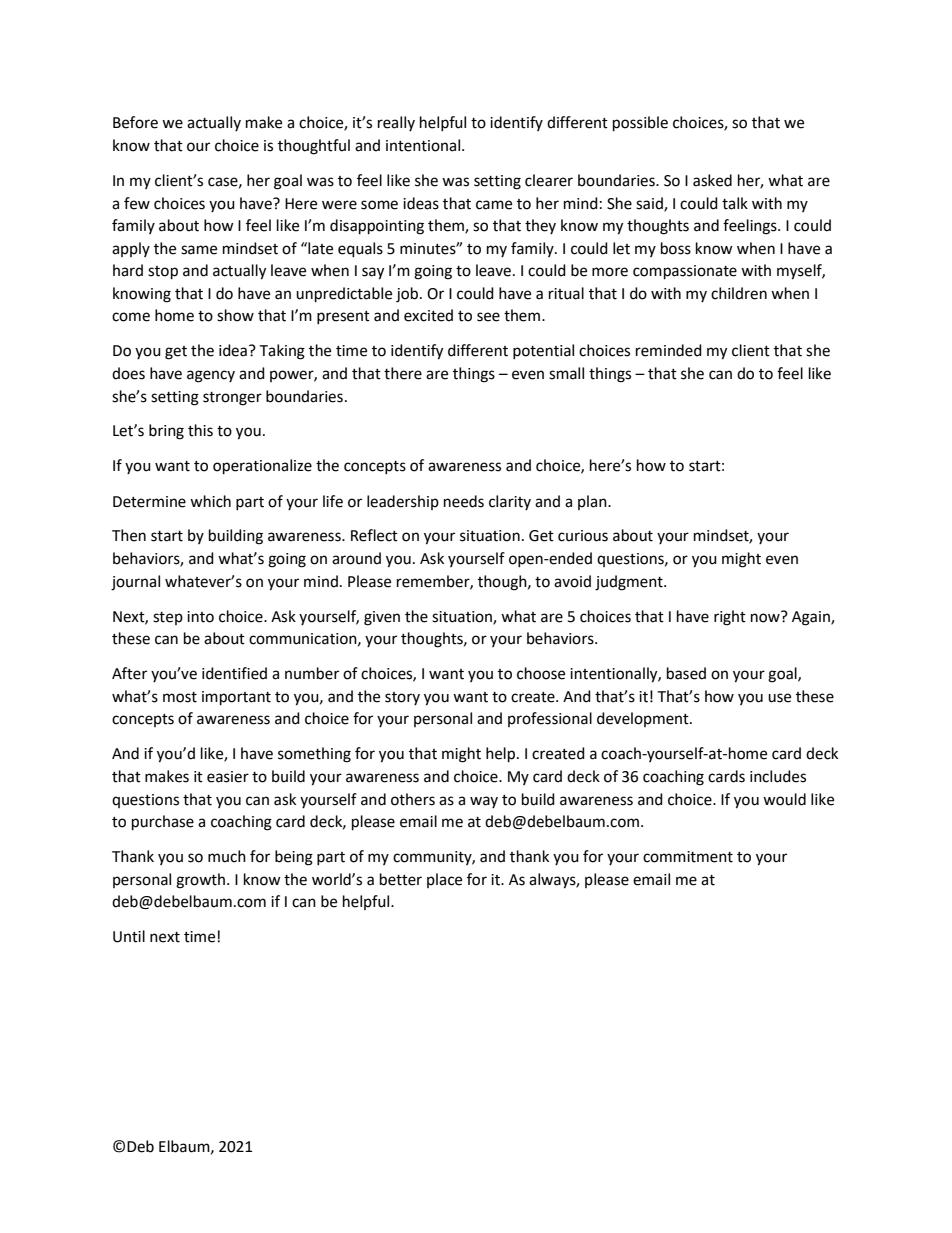  Describe the element at coordinates (464, 501) in the screenshot. I see `needs` at that location.
